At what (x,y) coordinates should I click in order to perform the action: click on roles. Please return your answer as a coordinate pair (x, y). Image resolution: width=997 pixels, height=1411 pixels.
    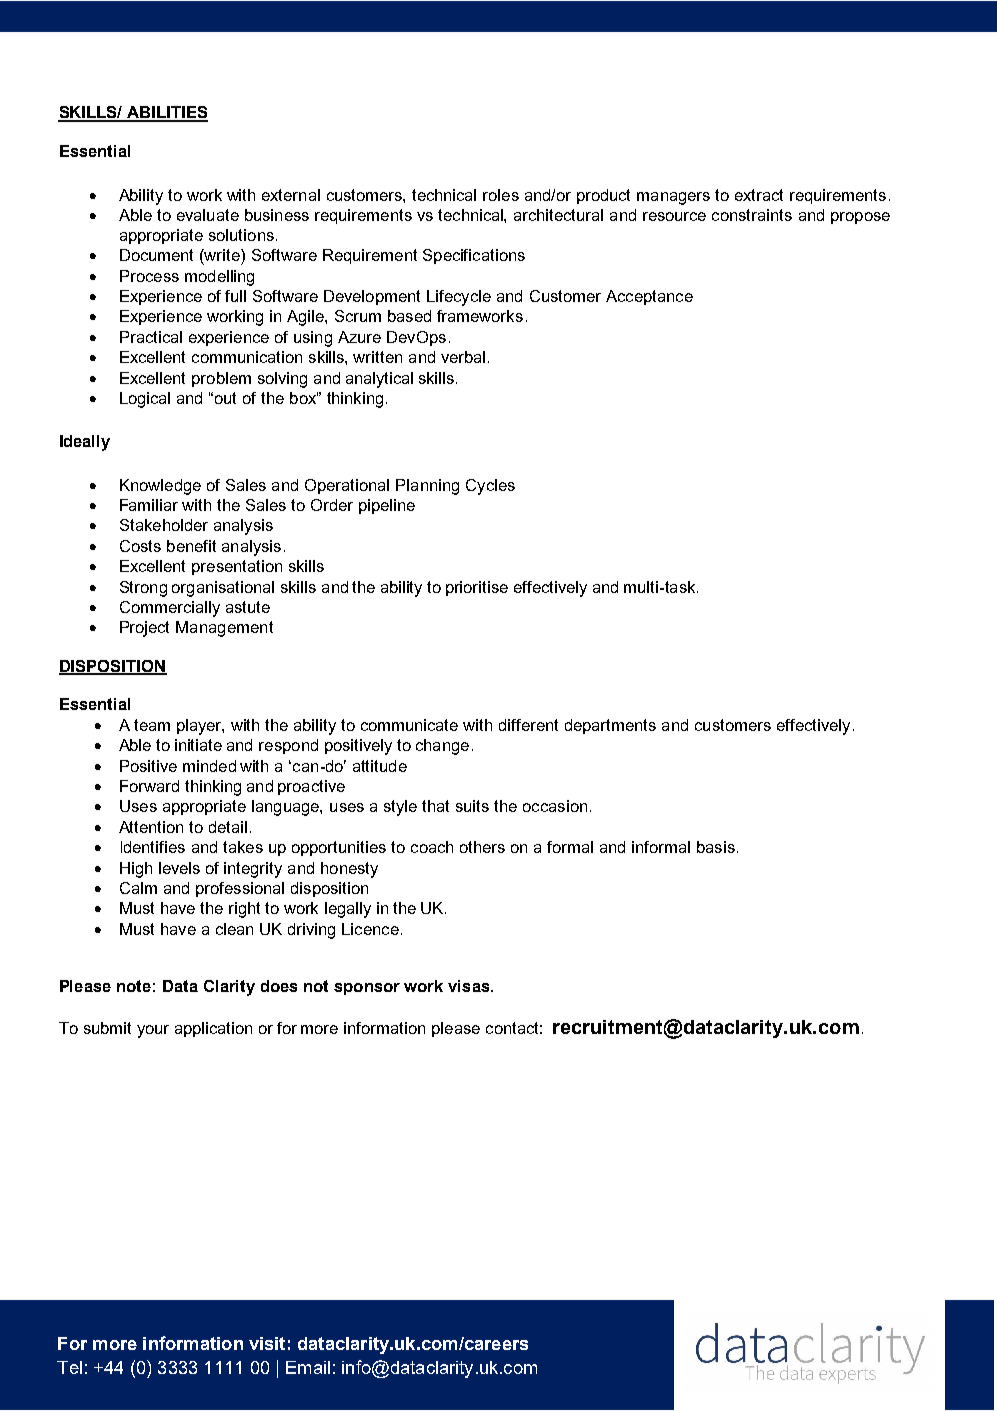
    Looking at the image, I should click on (501, 195).
